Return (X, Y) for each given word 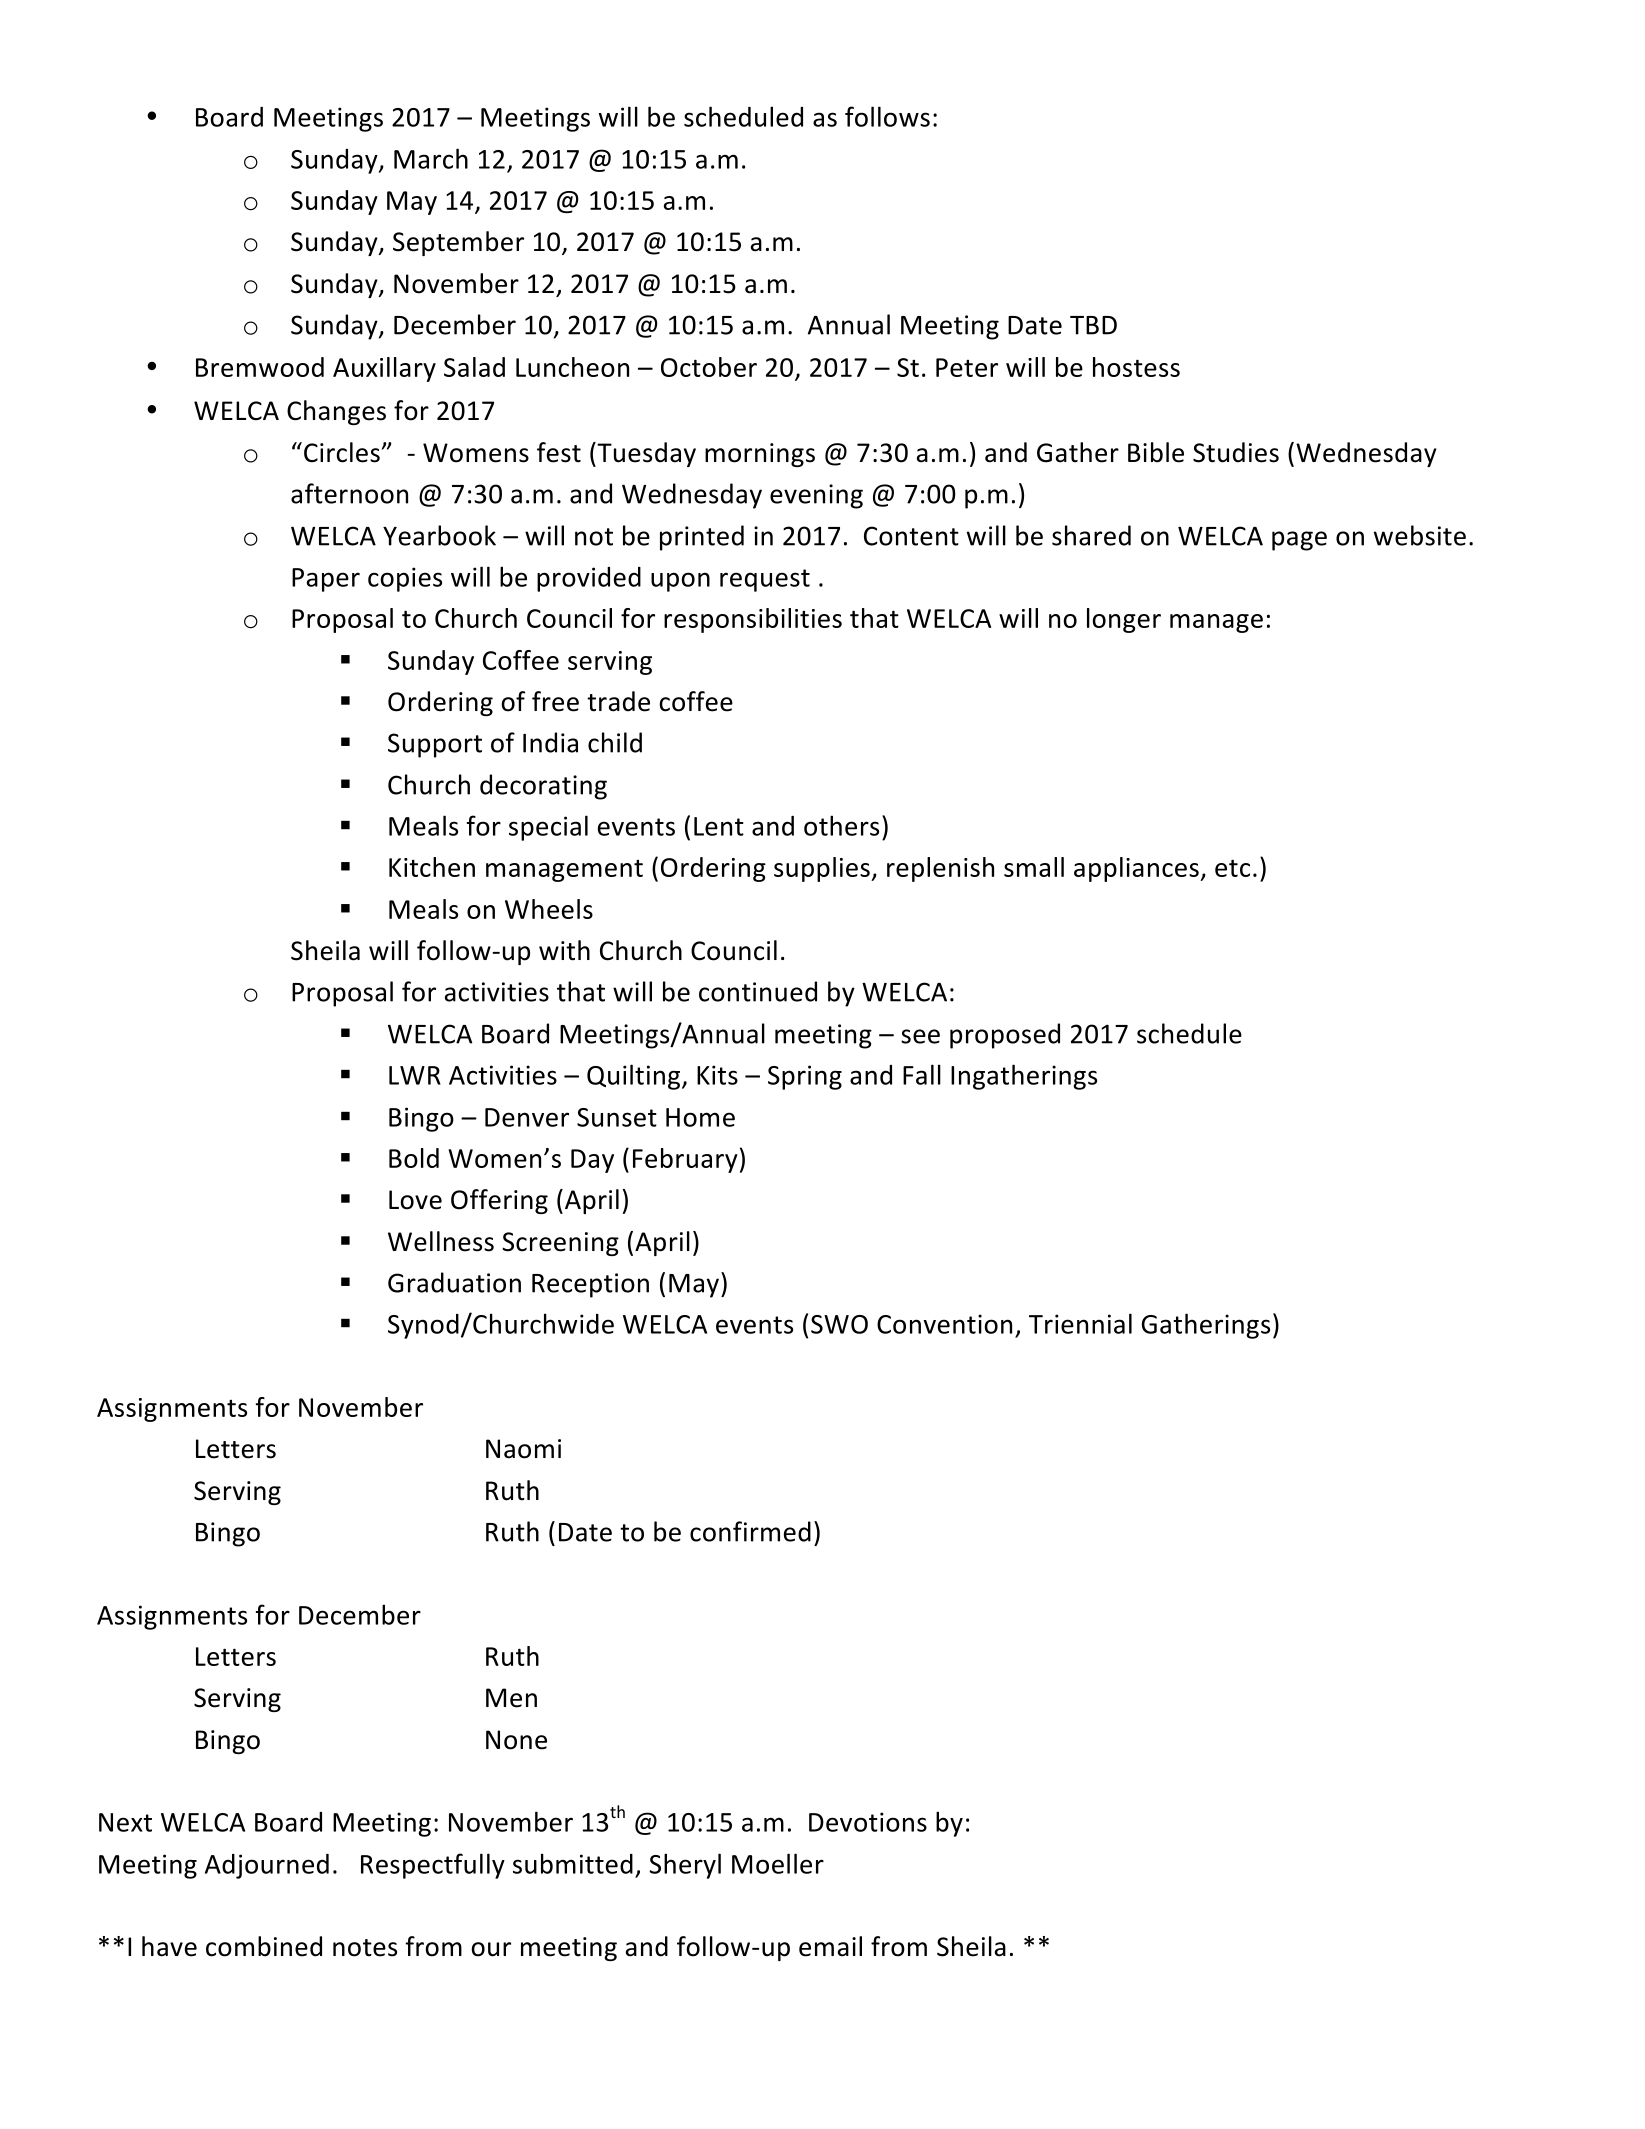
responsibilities (753, 620)
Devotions (868, 1822)
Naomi (523, 1449)
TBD (1093, 325)
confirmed (750, 1531)
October (709, 367)
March (431, 158)
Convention (944, 1324)
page (1299, 541)
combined (264, 1946)
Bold (414, 1158)
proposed (1005, 1036)
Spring (805, 1077)
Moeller (778, 1863)
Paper (326, 580)
